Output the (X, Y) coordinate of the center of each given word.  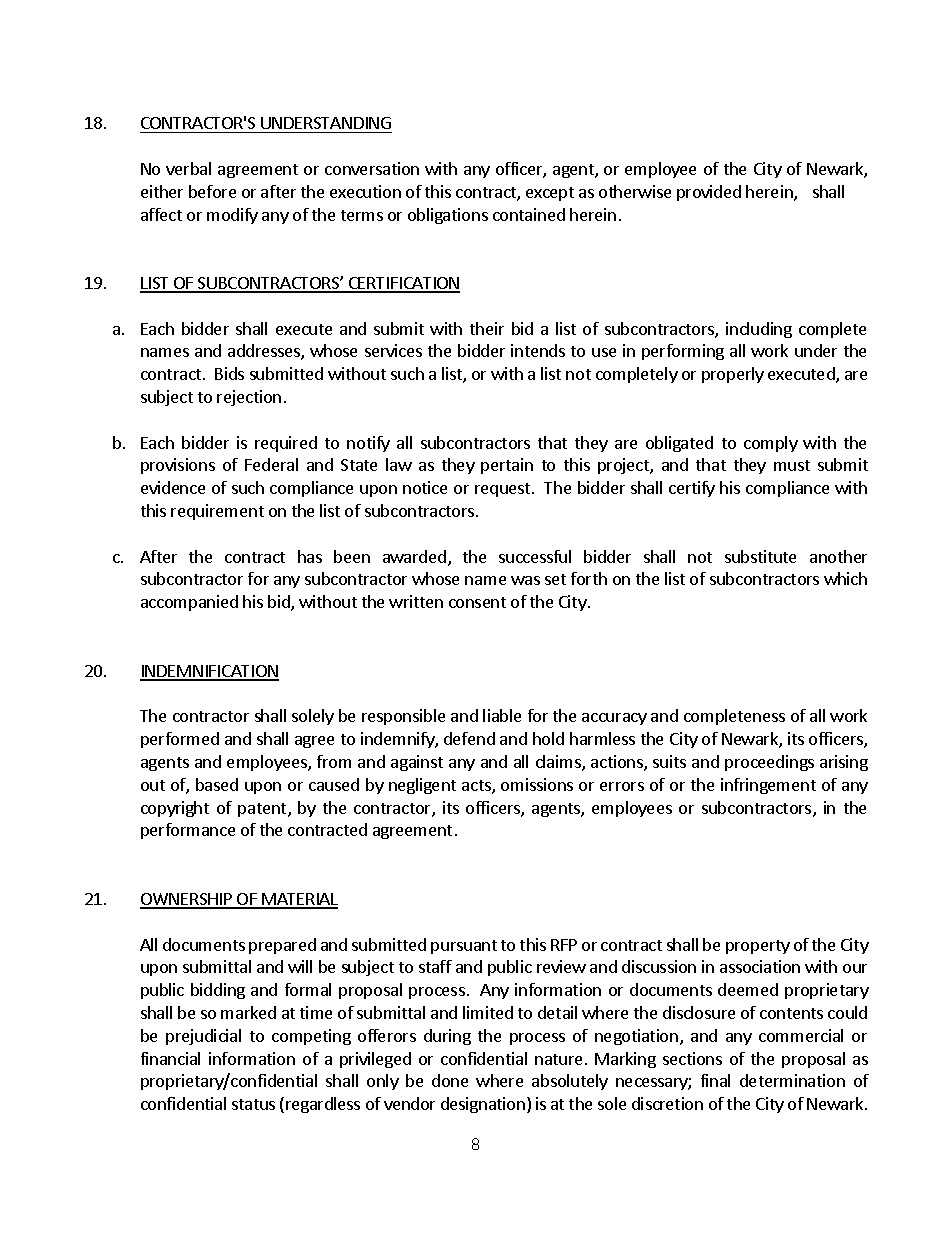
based (217, 784)
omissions (537, 784)
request (504, 490)
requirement (217, 512)
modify (232, 216)
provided (709, 193)
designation (483, 1105)
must (792, 465)
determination (792, 1080)
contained (529, 214)
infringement (768, 786)
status (253, 1104)
